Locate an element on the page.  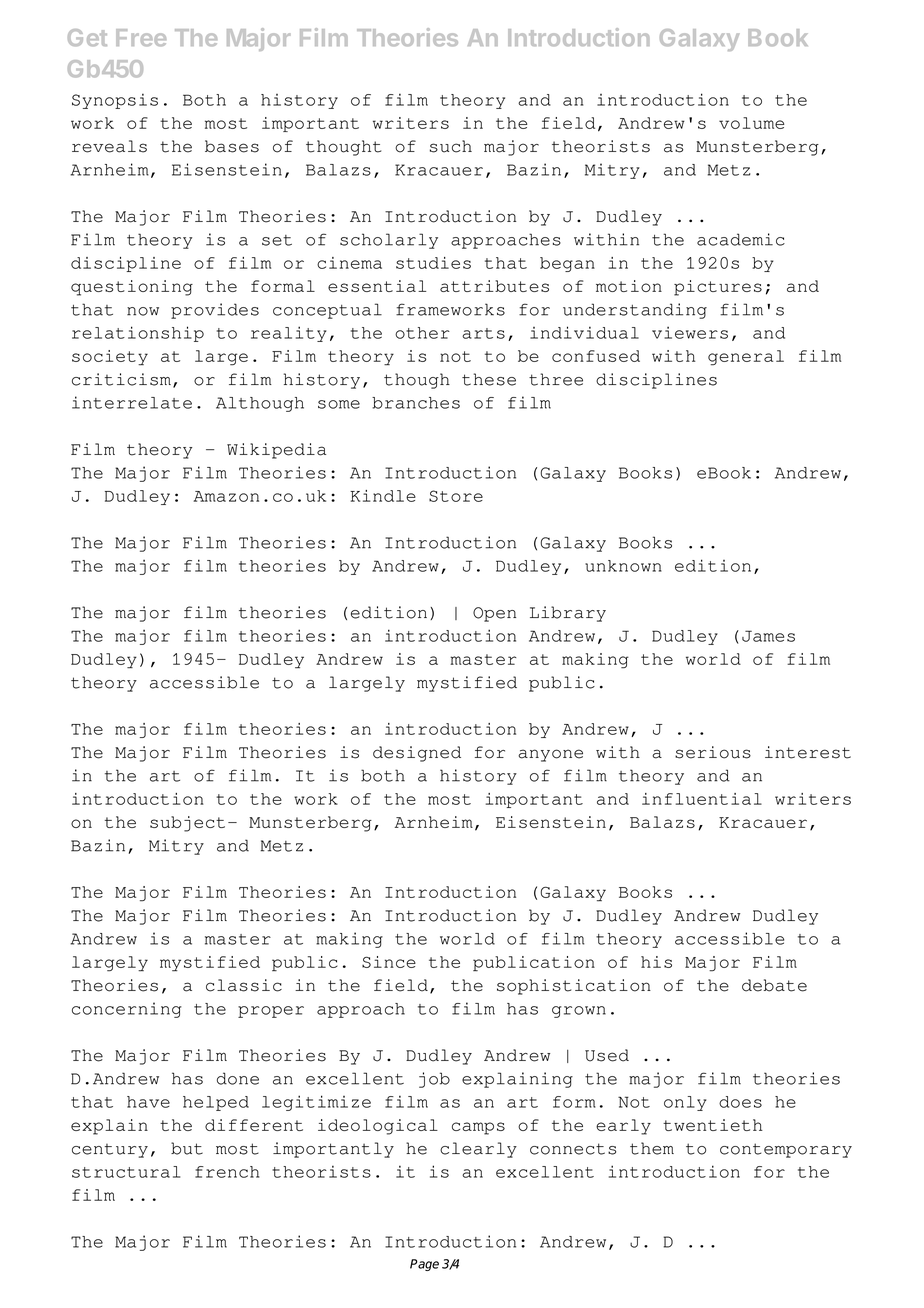
Page is located at coordinates (424, 1265).
